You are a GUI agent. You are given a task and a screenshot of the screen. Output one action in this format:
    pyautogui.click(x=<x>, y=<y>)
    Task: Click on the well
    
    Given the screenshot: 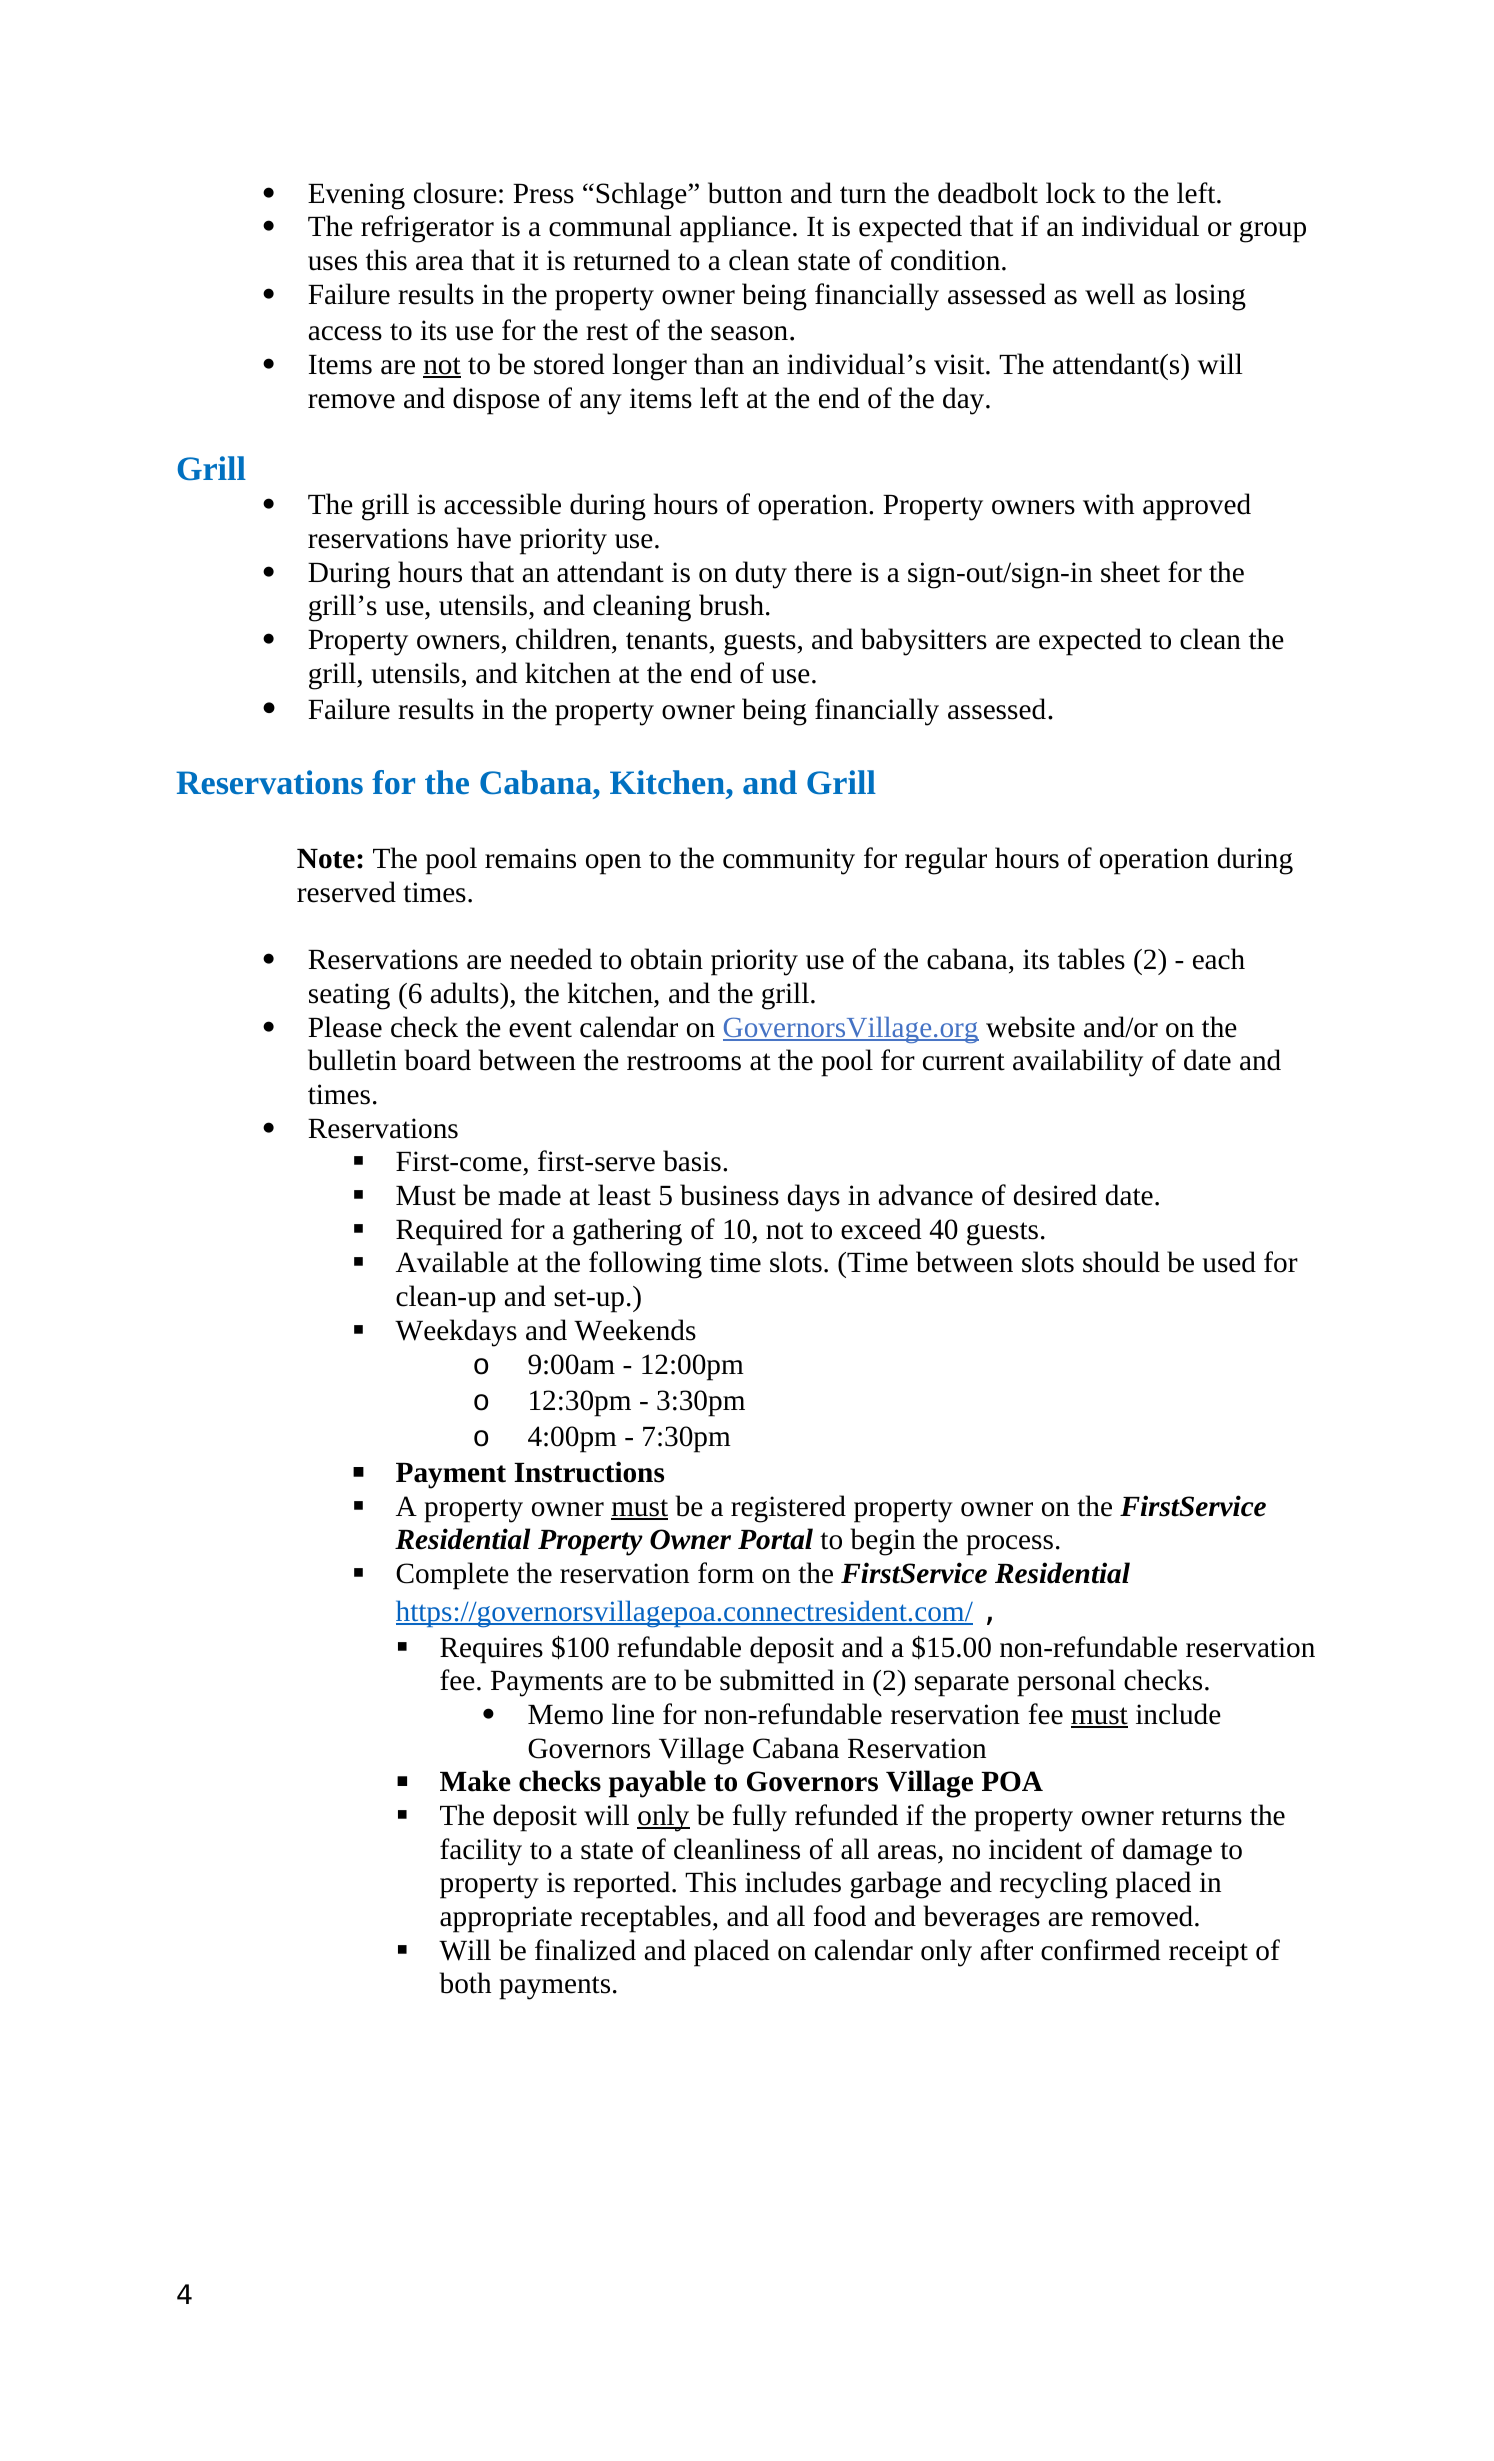 What is the action you would take?
    pyautogui.click(x=1110, y=294)
